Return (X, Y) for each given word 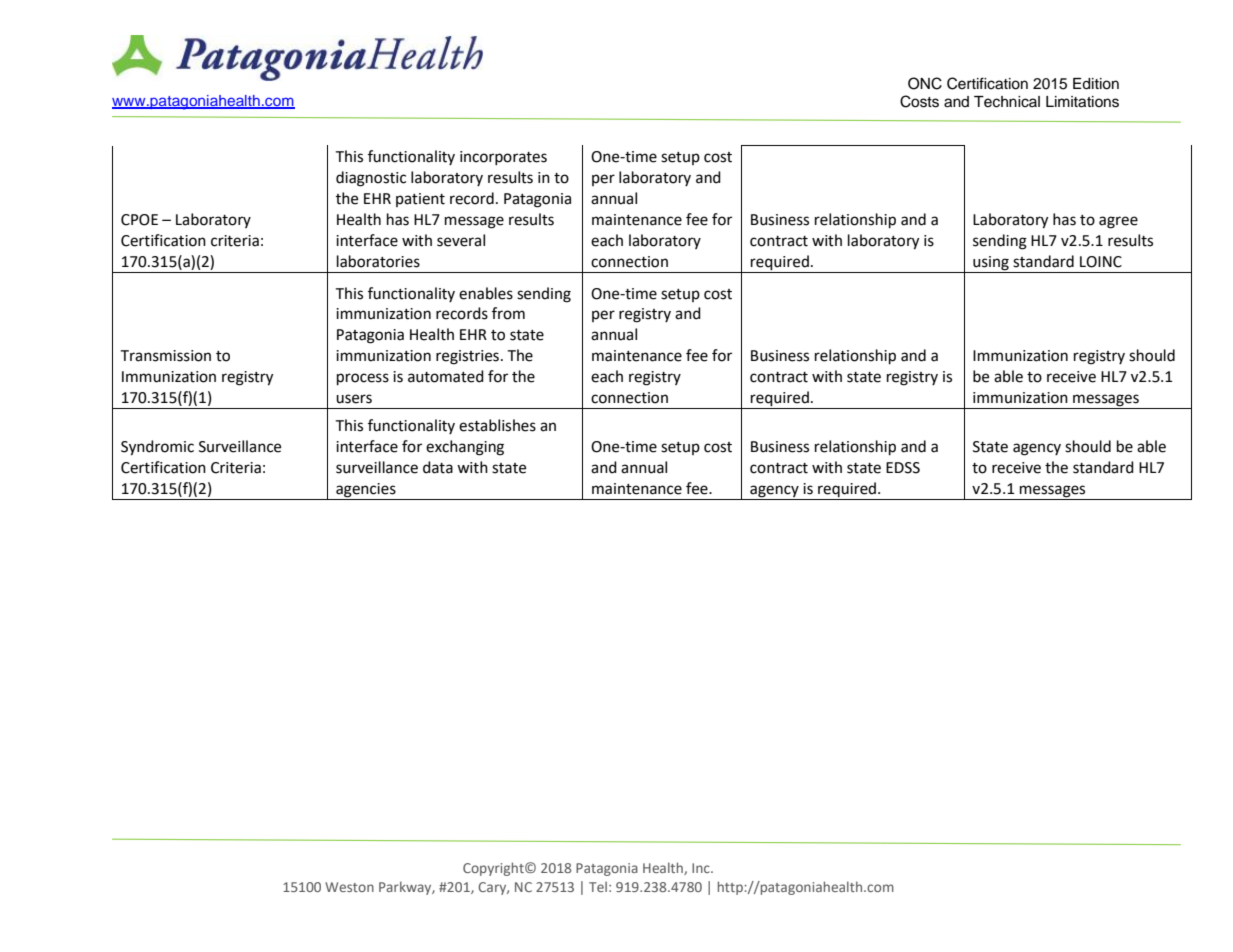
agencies (366, 491)
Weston (349, 887)
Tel (598, 886)
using (991, 263)
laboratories (378, 261)
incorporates (503, 158)
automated (446, 376)
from (508, 313)
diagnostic (371, 179)
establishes (497, 425)
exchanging (465, 448)
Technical (1007, 102)
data (438, 467)
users (354, 399)
